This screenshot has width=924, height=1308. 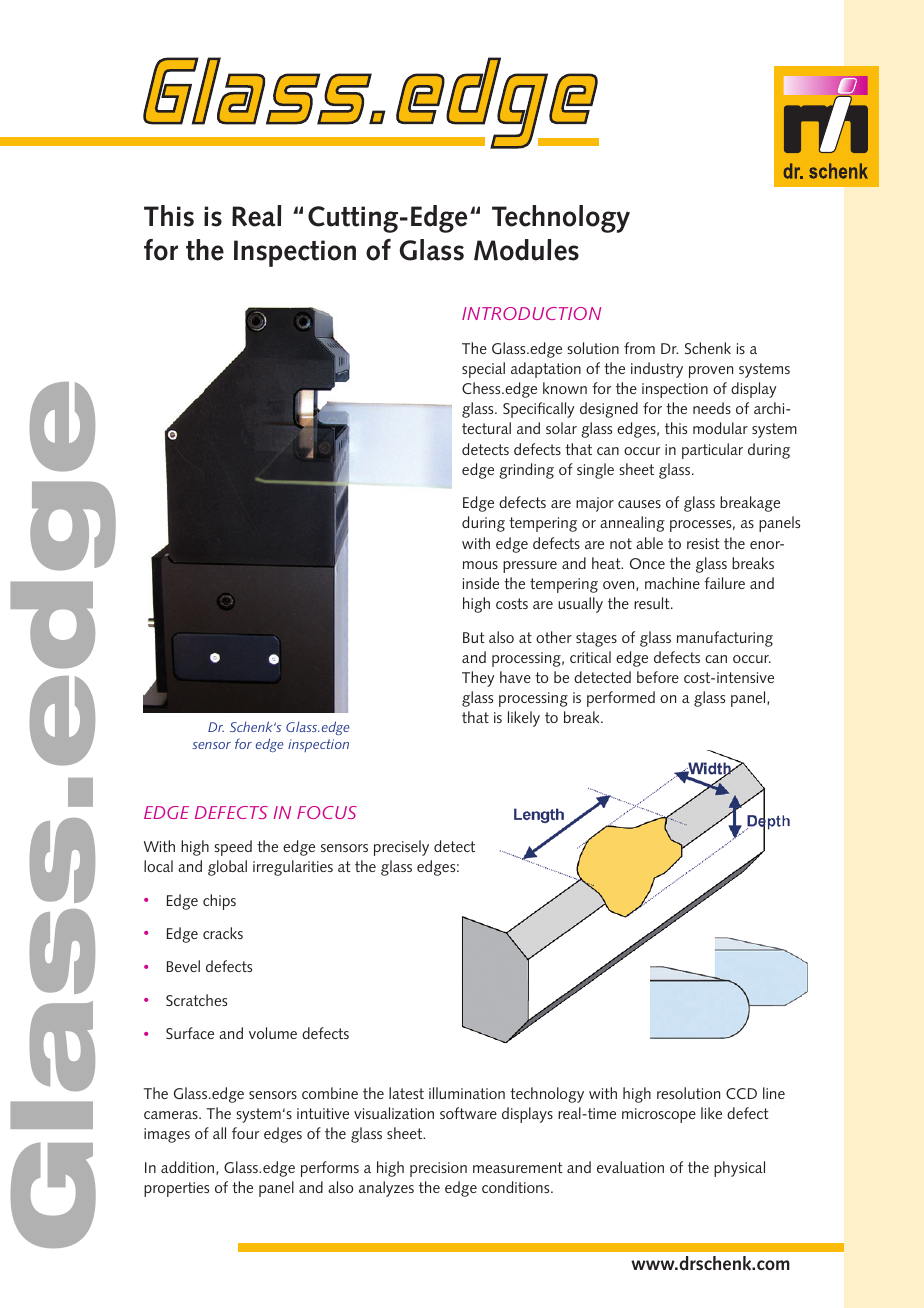 I want to click on precision, so click(x=438, y=1169).
